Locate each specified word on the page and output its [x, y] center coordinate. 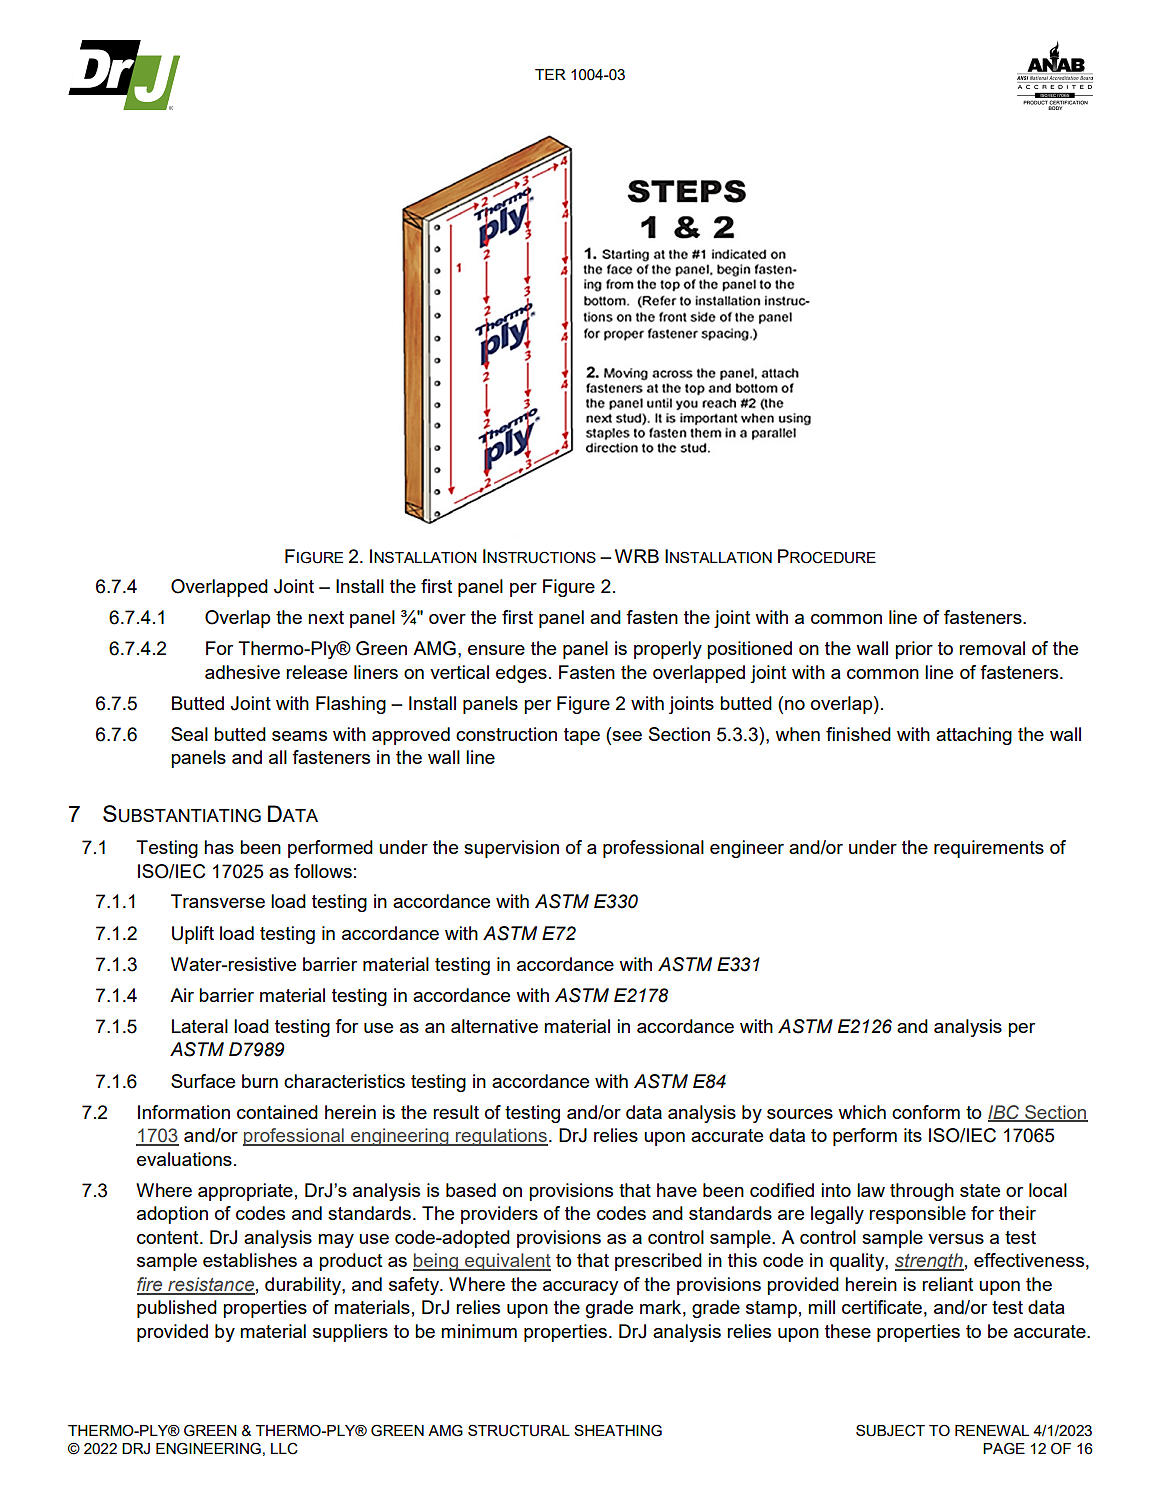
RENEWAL [992, 1430]
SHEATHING [618, 1430]
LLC [284, 1449]
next [326, 617]
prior [914, 650]
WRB [637, 556]
